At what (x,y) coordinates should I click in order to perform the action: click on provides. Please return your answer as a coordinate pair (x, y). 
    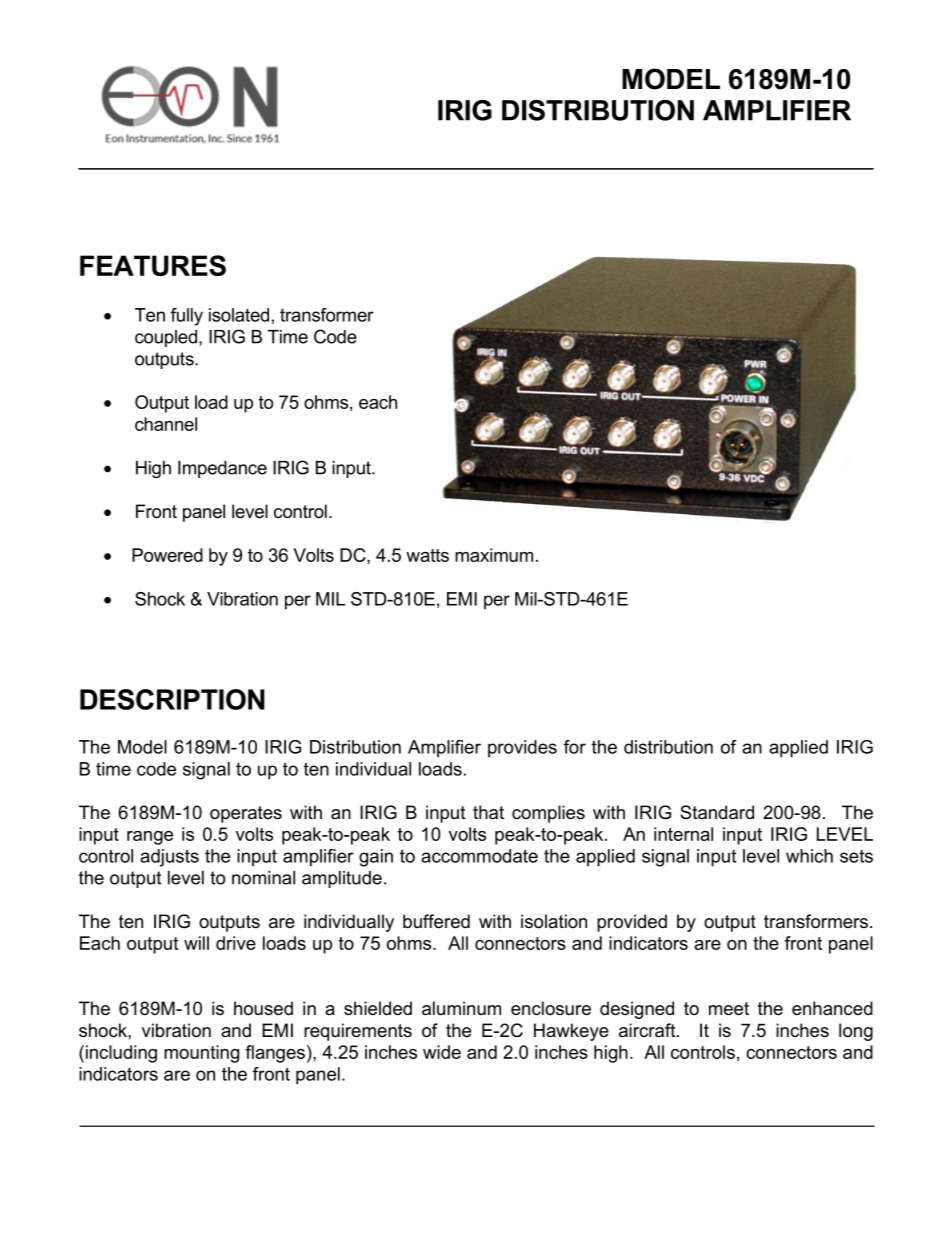
    Looking at the image, I should click on (522, 749).
